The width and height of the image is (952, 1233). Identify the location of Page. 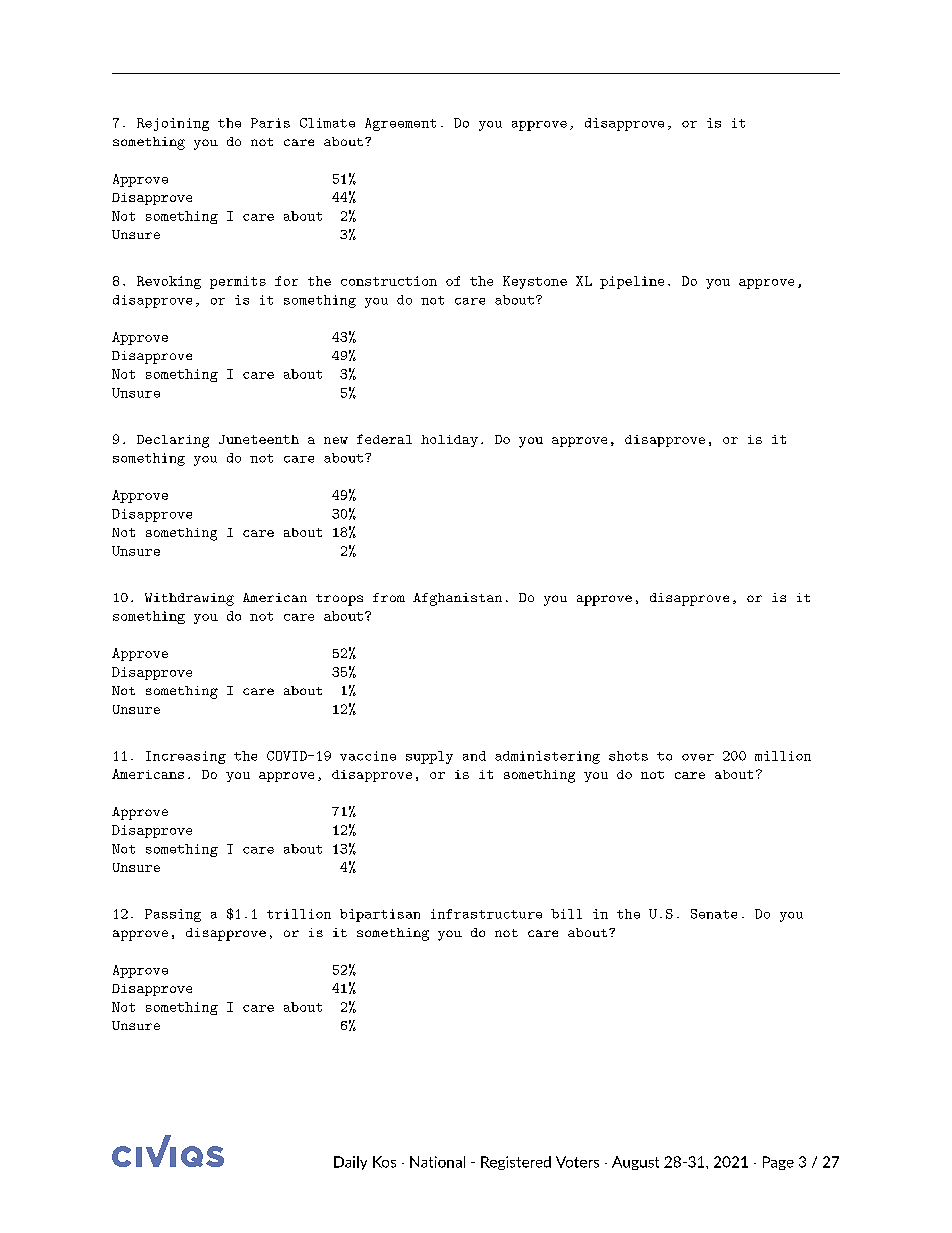
(778, 1163).
